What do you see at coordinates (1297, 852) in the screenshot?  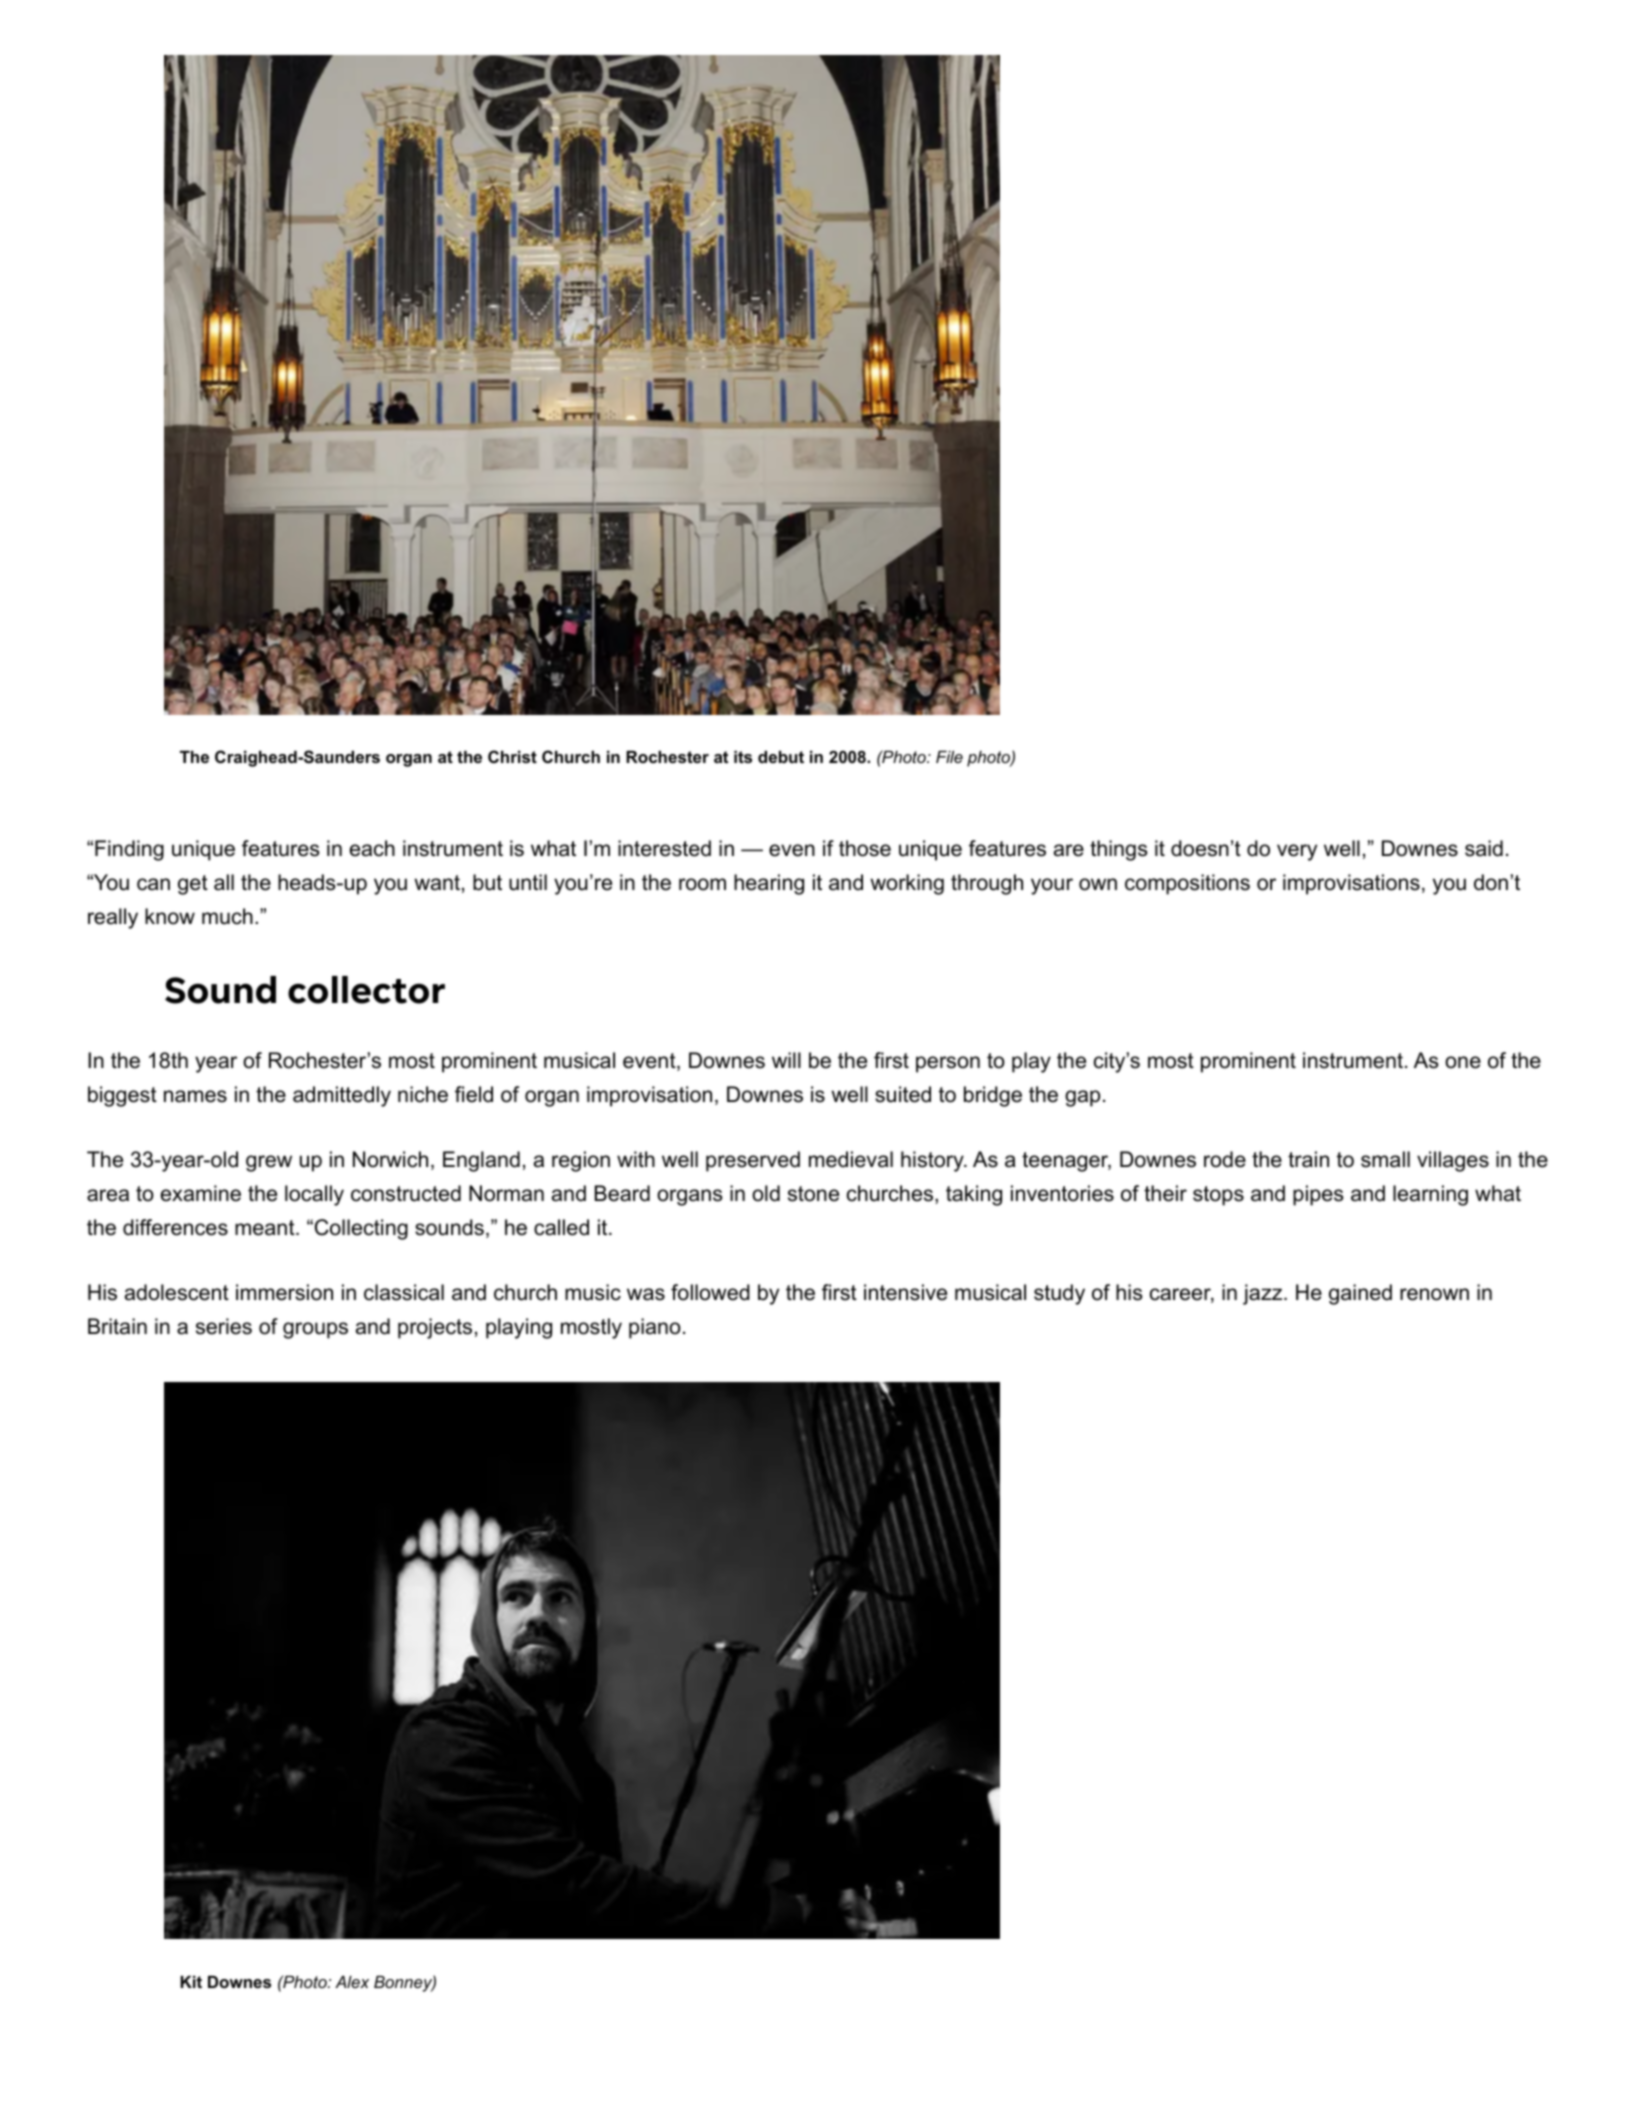 I see `very` at bounding box center [1297, 852].
